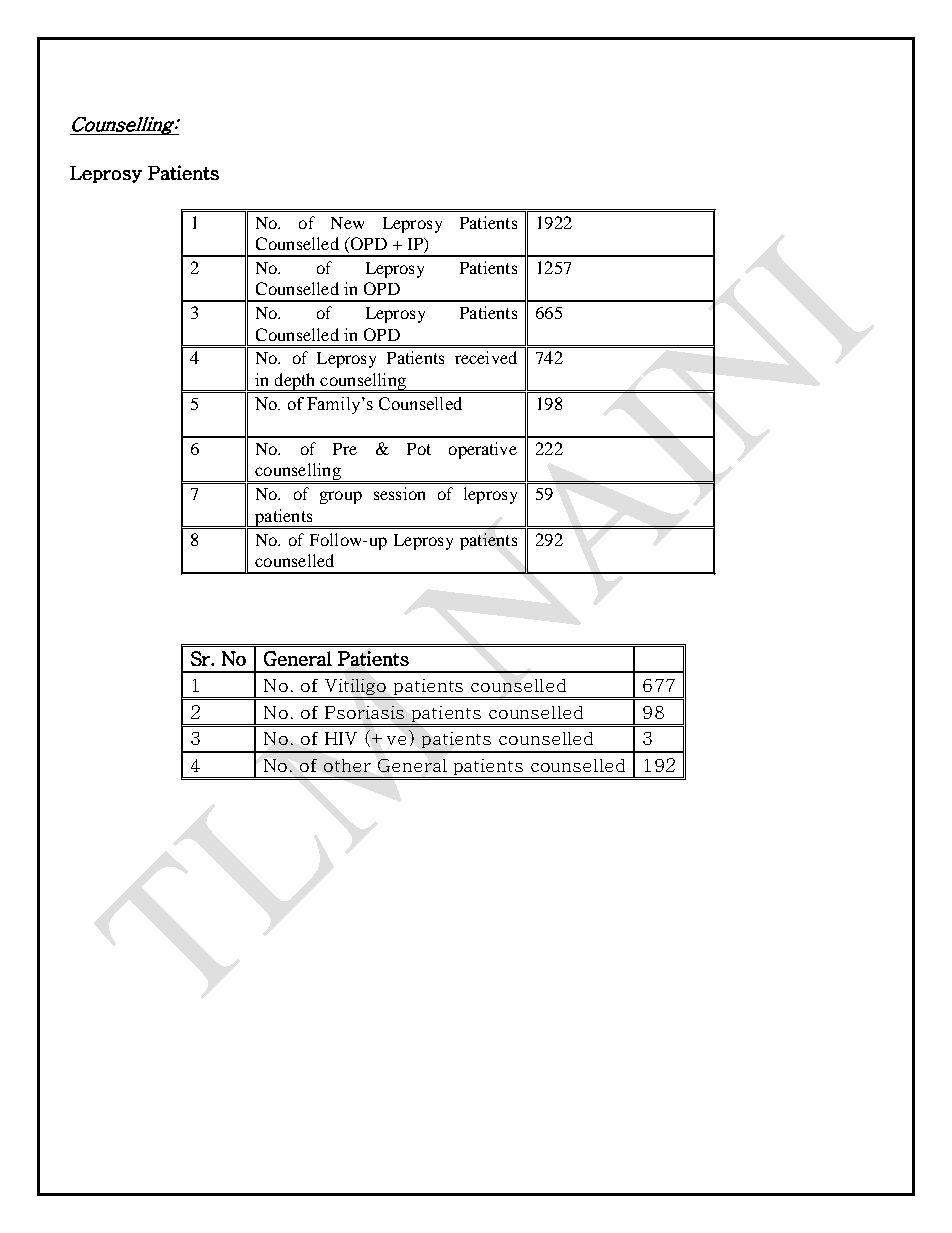 This image has width=952, height=1233. I want to click on New, so click(347, 223).
